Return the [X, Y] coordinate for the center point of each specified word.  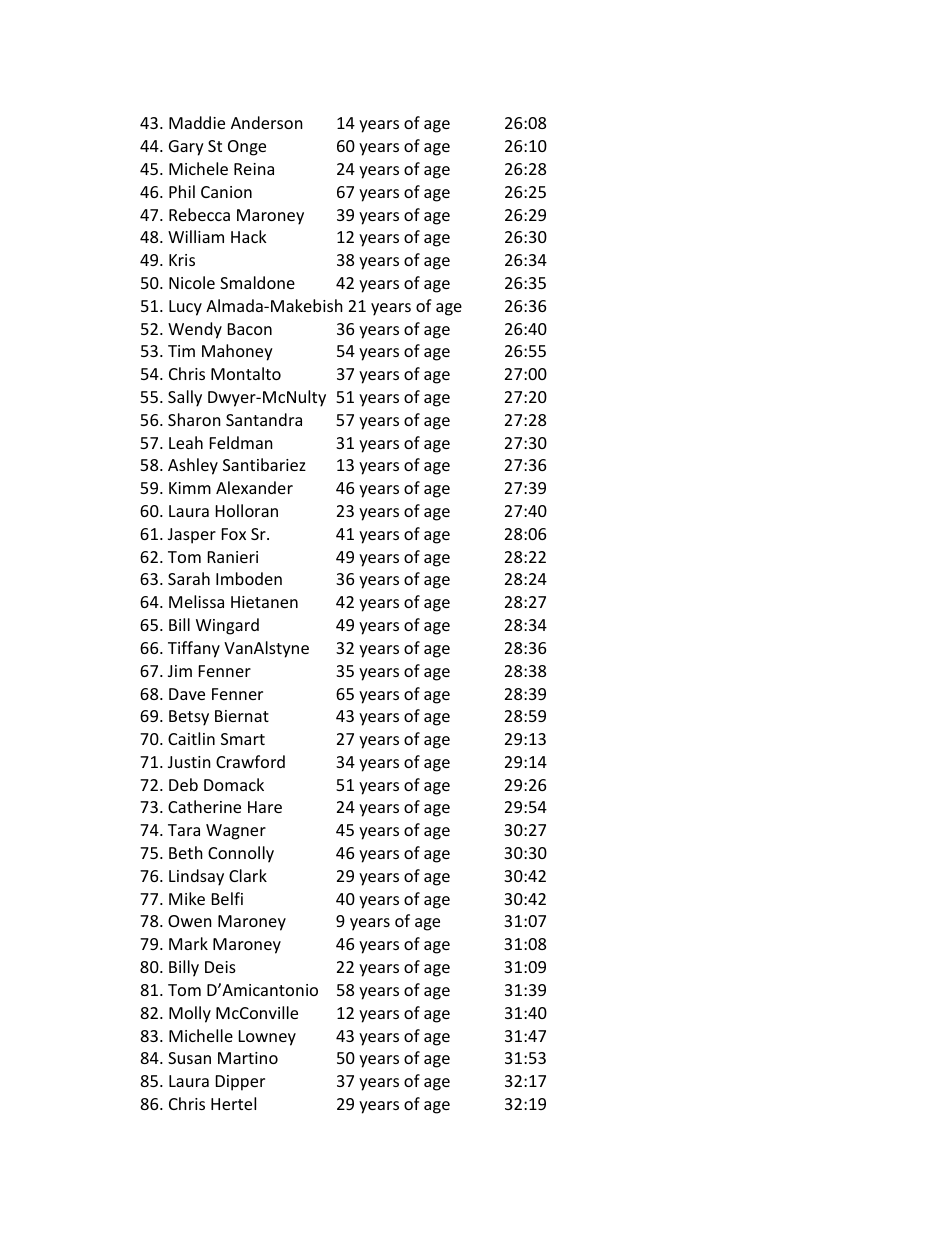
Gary [186, 148]
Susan [189, 1058]
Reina [254, 169]
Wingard [227, 626]
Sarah [189, 578]
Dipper [240, 1083]
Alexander [254, 487]
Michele [198, 168]
